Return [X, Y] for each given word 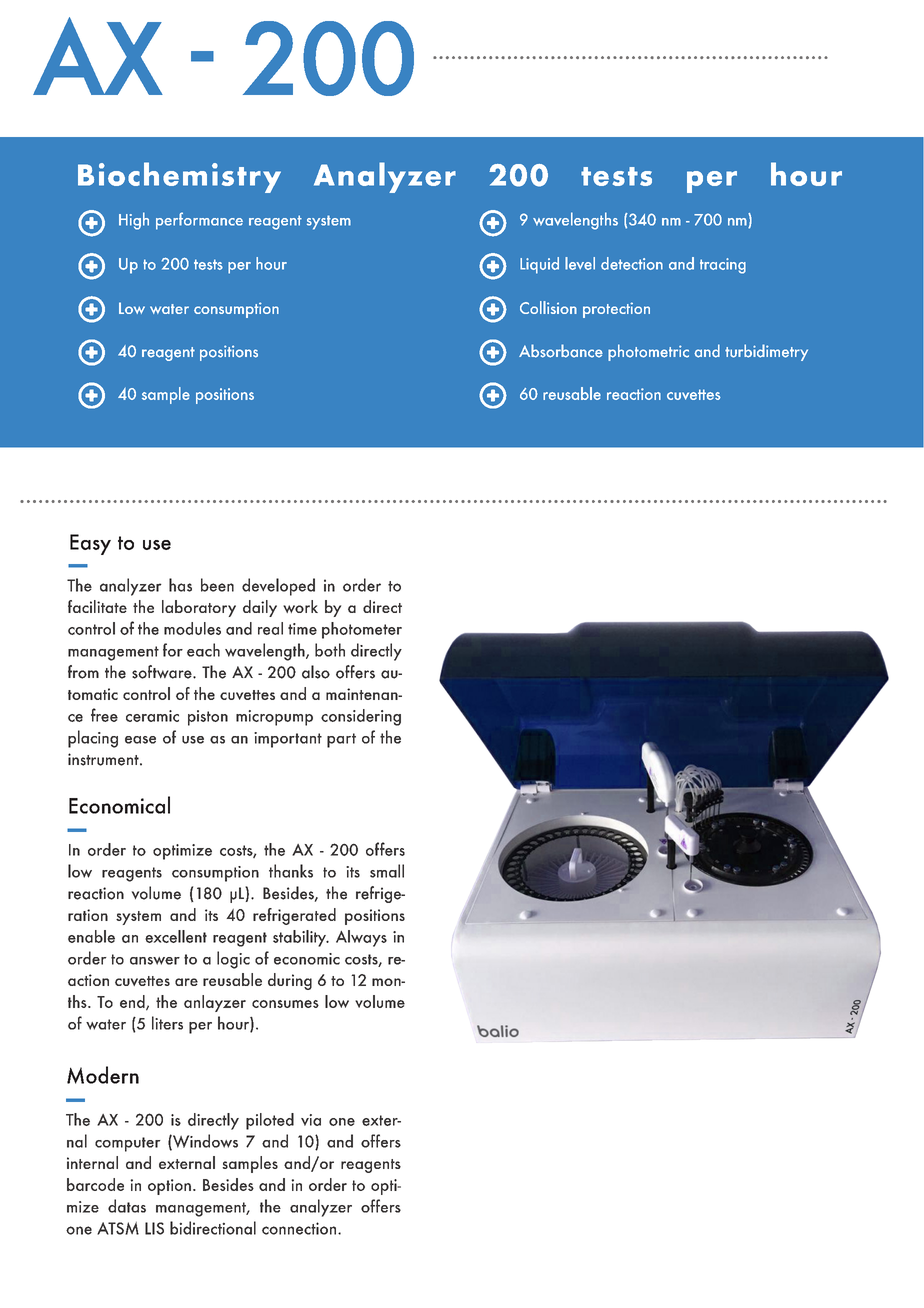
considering [361, 717]
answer [155, 961]
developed [278, 587]
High [134, 221]
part [341, 740]
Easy [90, 544]
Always [361, 938]
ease [140, 740]
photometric [648, 352]
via [311, 1120]
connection [300, 1228]
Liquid [539, 265]
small [387, 871]
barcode [95, 1184]
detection [632, 263]
